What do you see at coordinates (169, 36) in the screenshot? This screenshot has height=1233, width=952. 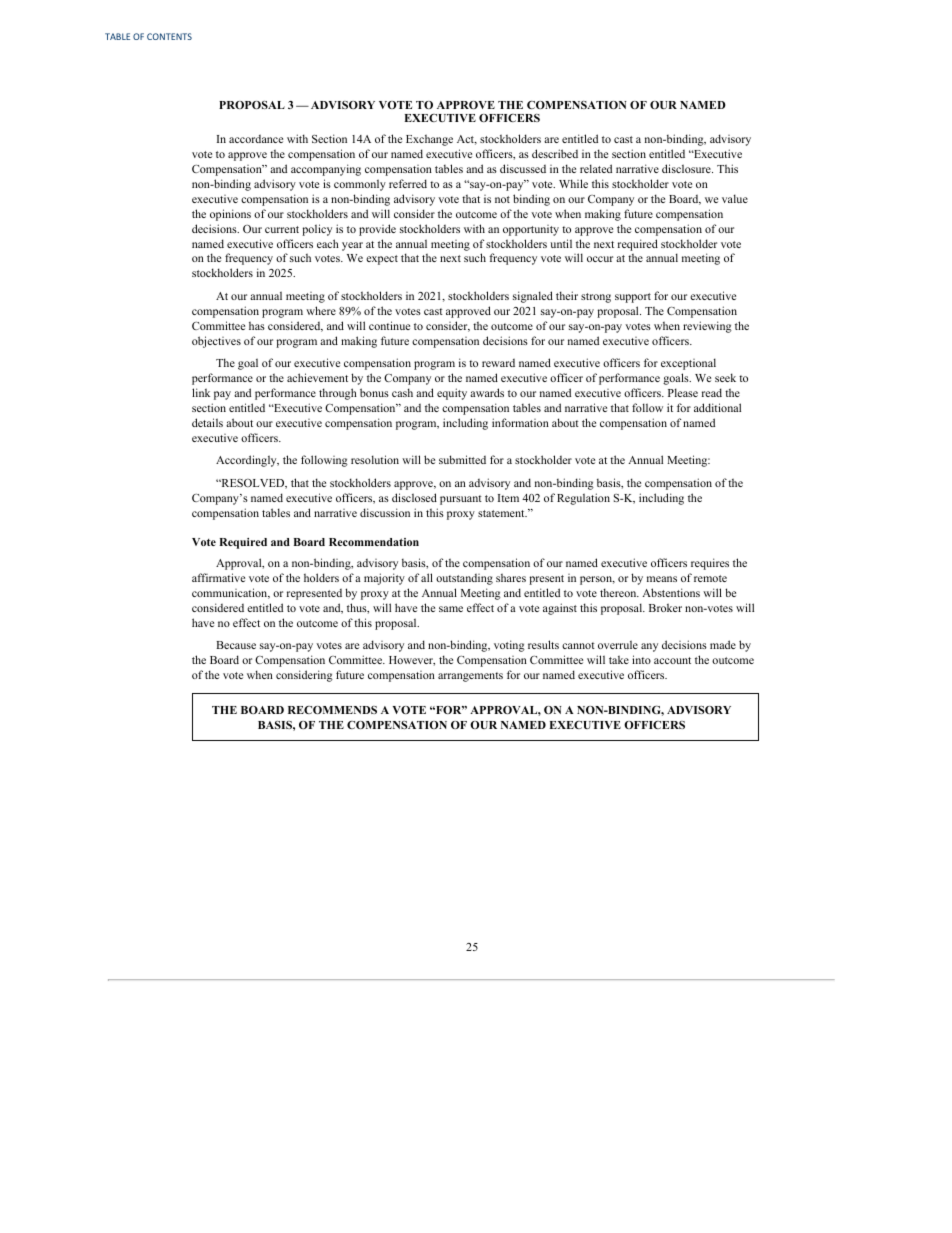 I see `CONTENTS` at bounding box center [169, 36].
